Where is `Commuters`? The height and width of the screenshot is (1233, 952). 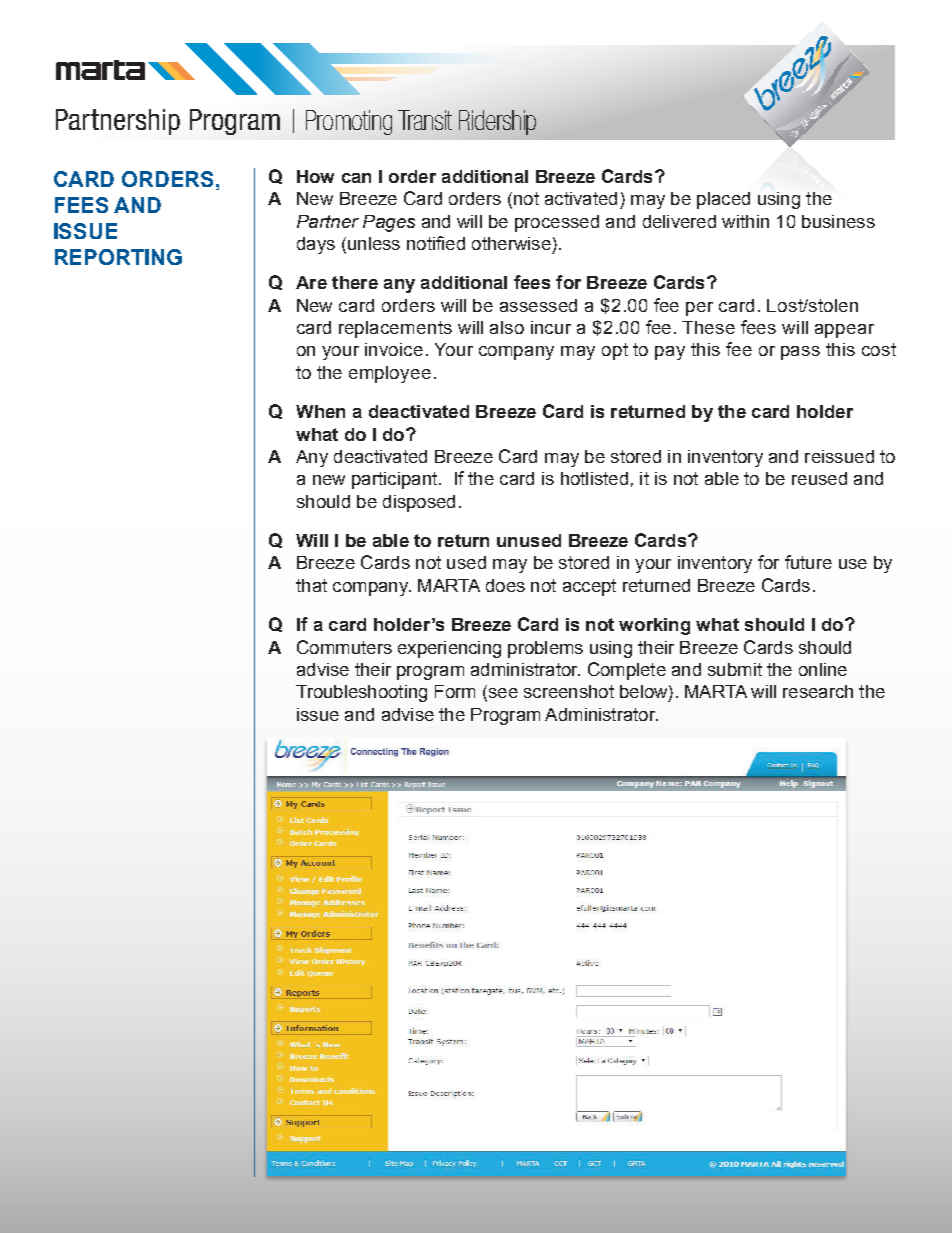
Commuters is located at coordinates (344, 647).
